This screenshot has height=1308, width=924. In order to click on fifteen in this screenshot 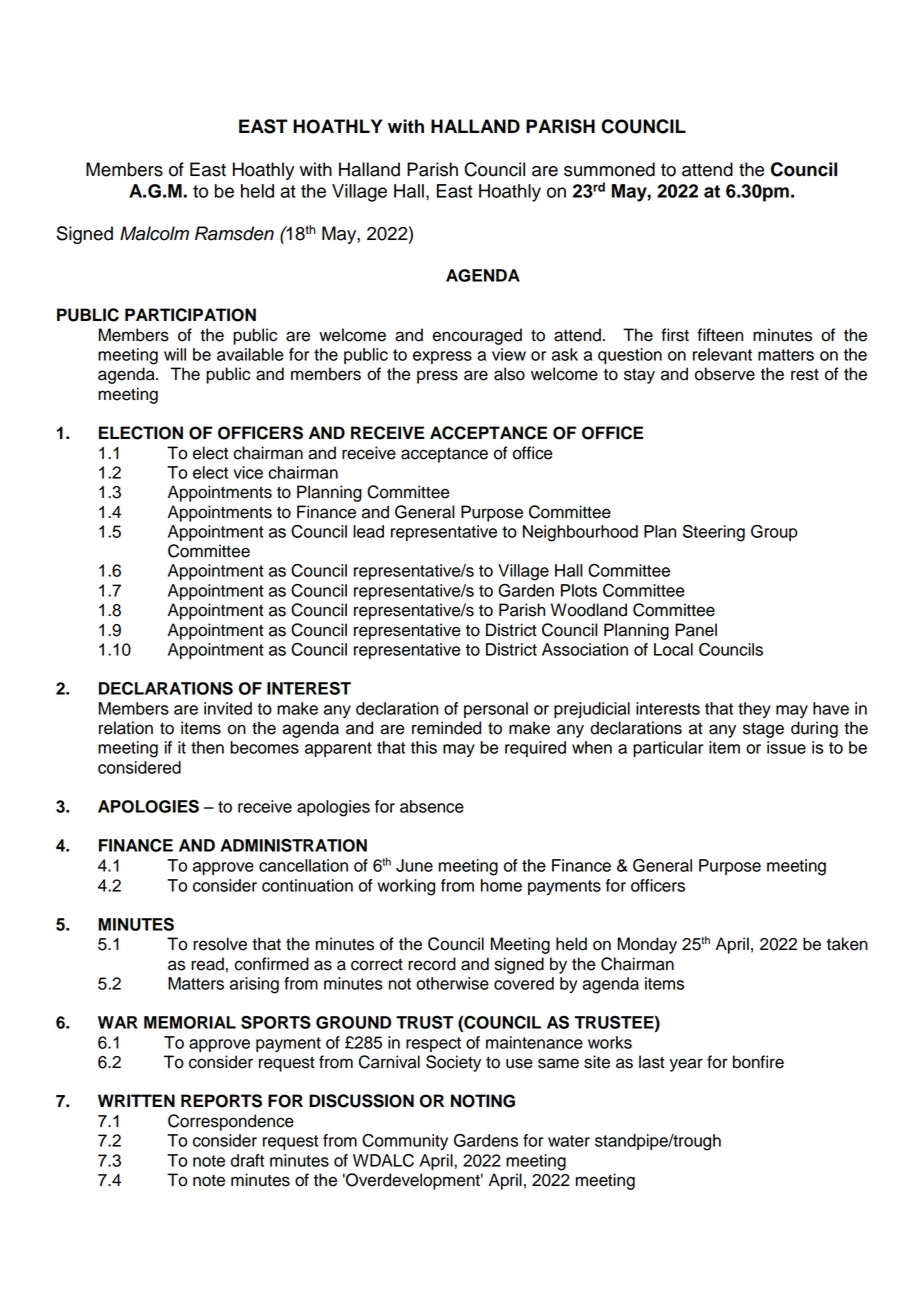, I will do `click(720, 335)`.
